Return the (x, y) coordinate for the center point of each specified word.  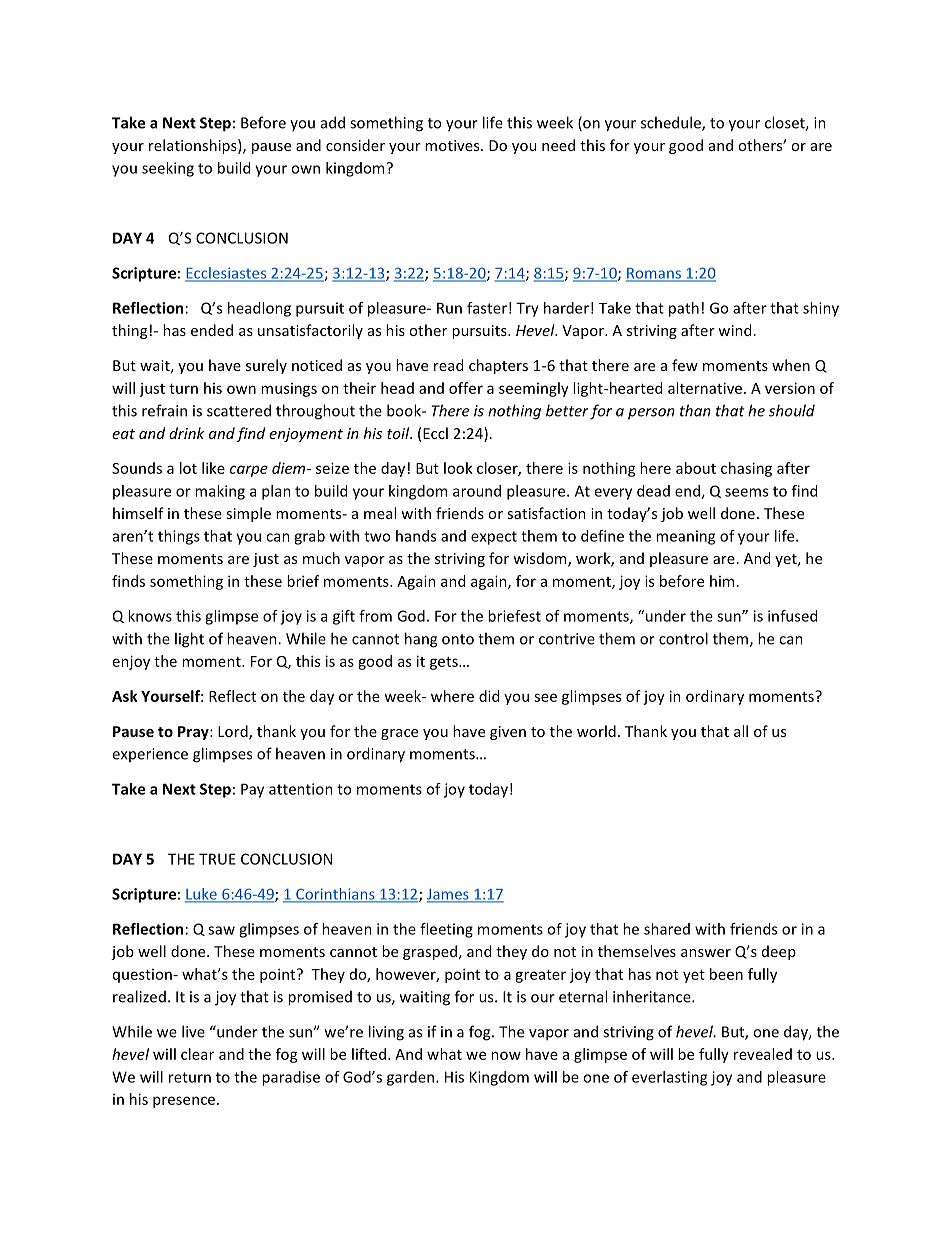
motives (453, 145)
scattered (239, 410)
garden (412, 1078)
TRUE (217, 859)
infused (792, 616)
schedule (672, 123)
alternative (705, 388)
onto (458, 639)
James (449, 895)
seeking (168, 169)
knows (150, 616)
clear (197, 1054)
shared (667, 929)
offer (466, 388)
